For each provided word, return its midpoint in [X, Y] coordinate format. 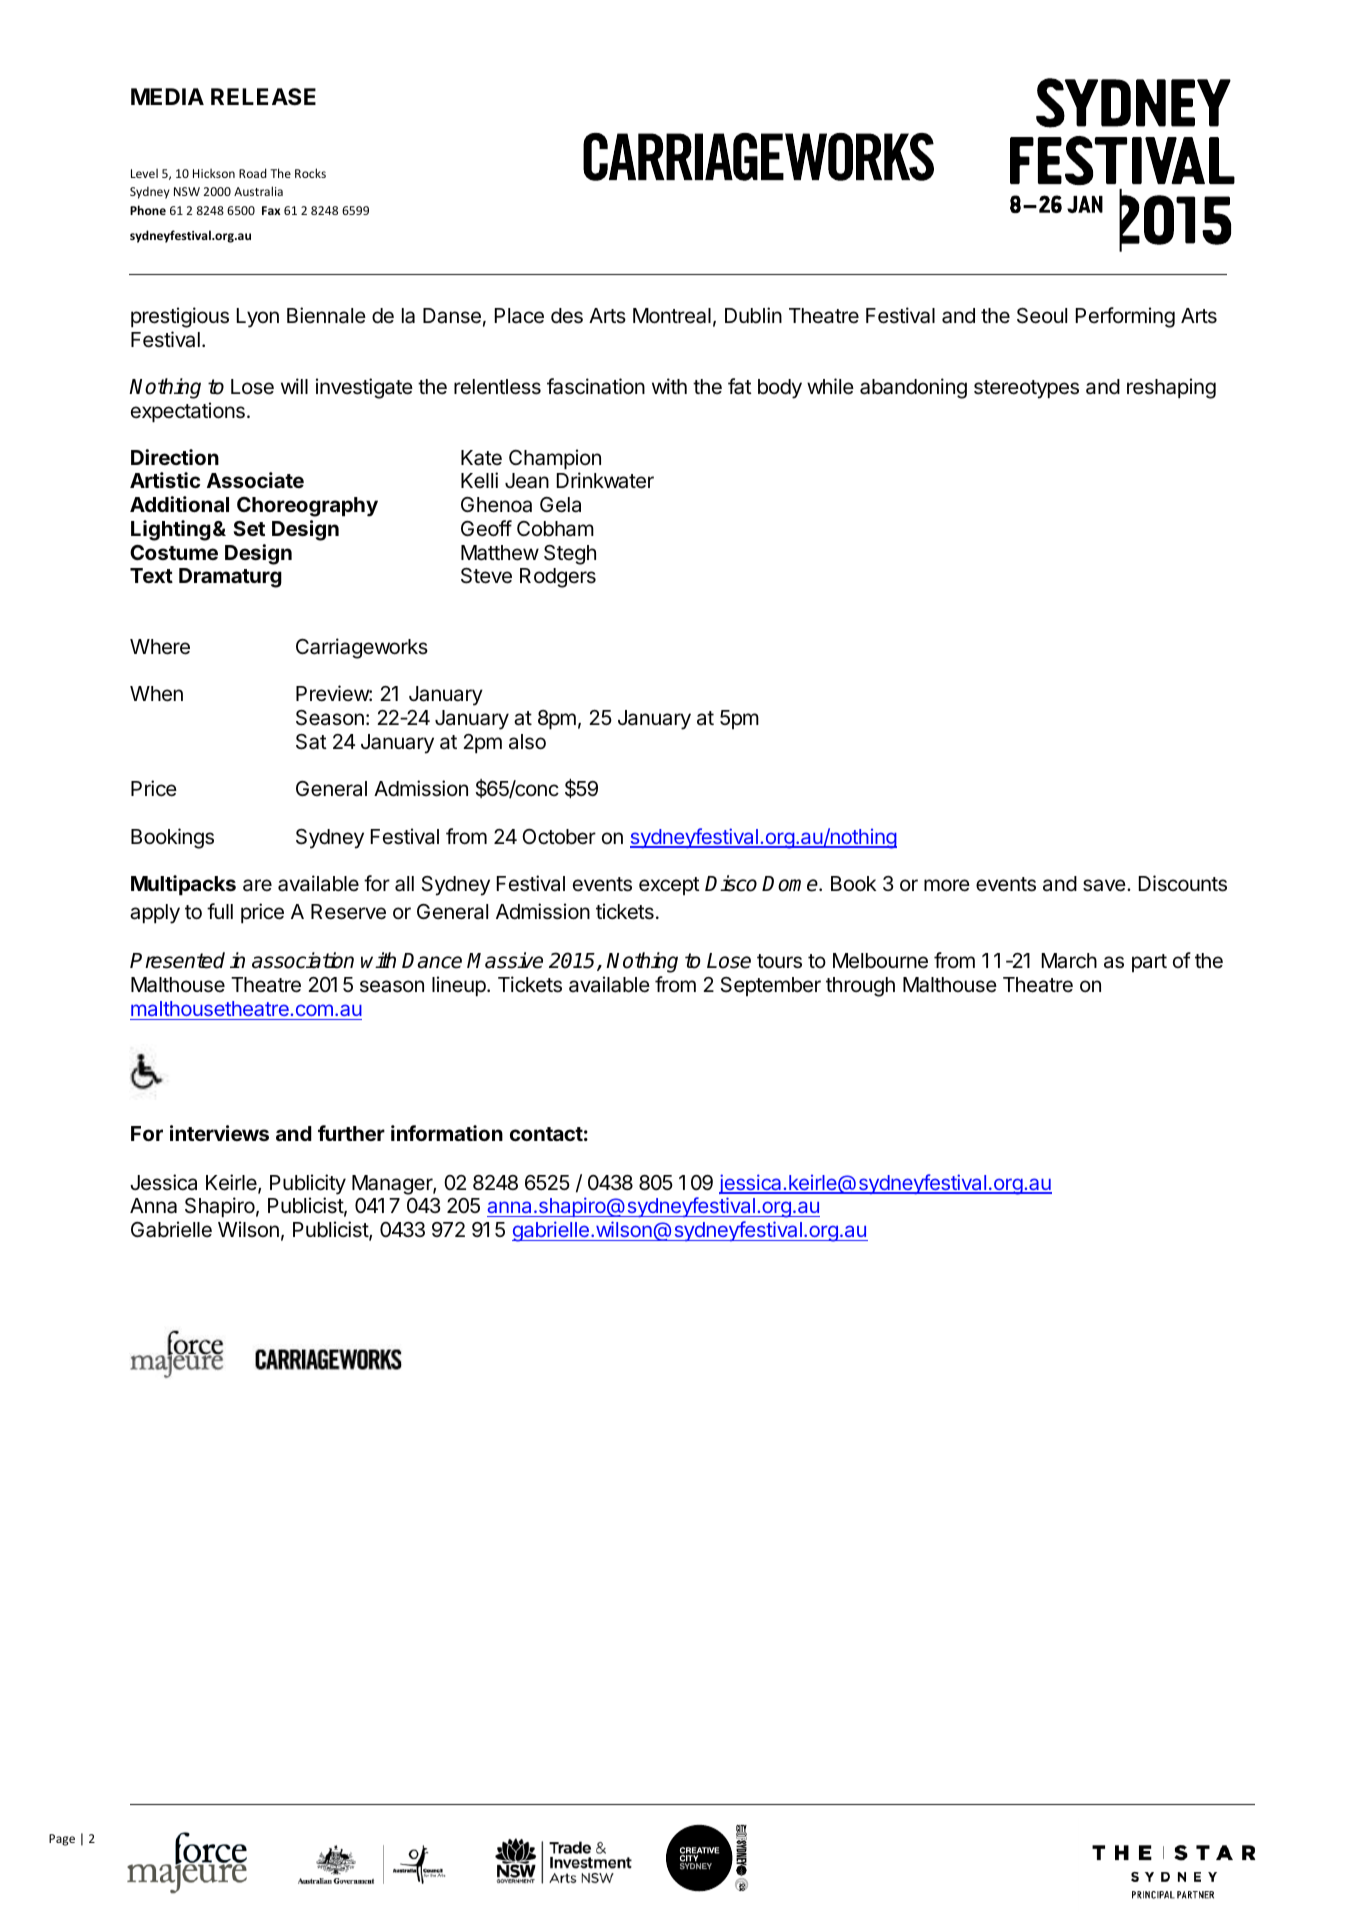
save [1105, 885]
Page [62, 1840]
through [860, 987]
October [559, 837]
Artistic [165, 480]
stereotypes [1026, 389]
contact [546, 1134]
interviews [219, 1133]
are [257, 885]
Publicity [308, 1184]
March [1069, 961]
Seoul [1042, 316]
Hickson [214, 173]
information [447, 1133]
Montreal [672, 316]
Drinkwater [605, 480]
